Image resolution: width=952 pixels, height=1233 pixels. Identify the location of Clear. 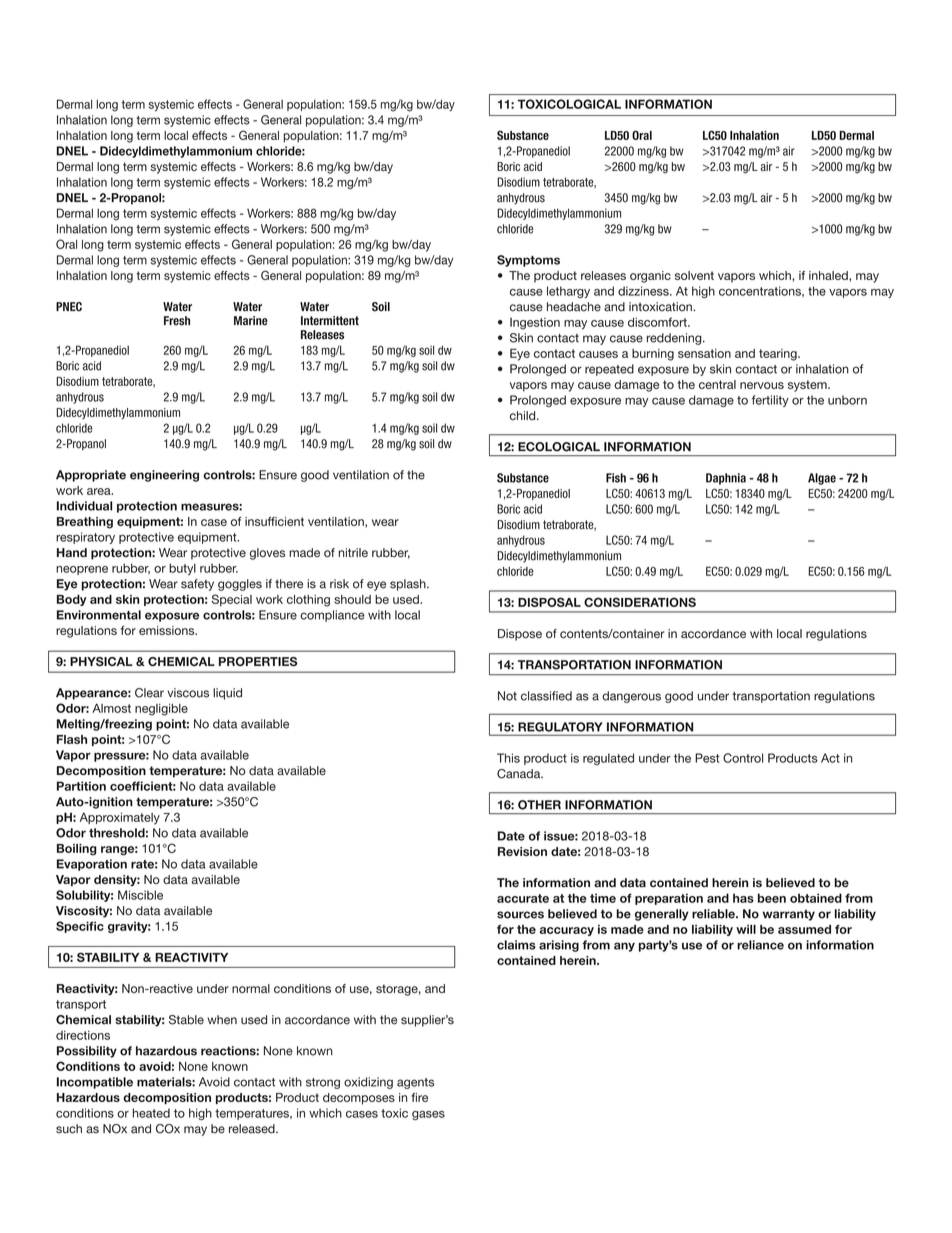
(149, 693).
